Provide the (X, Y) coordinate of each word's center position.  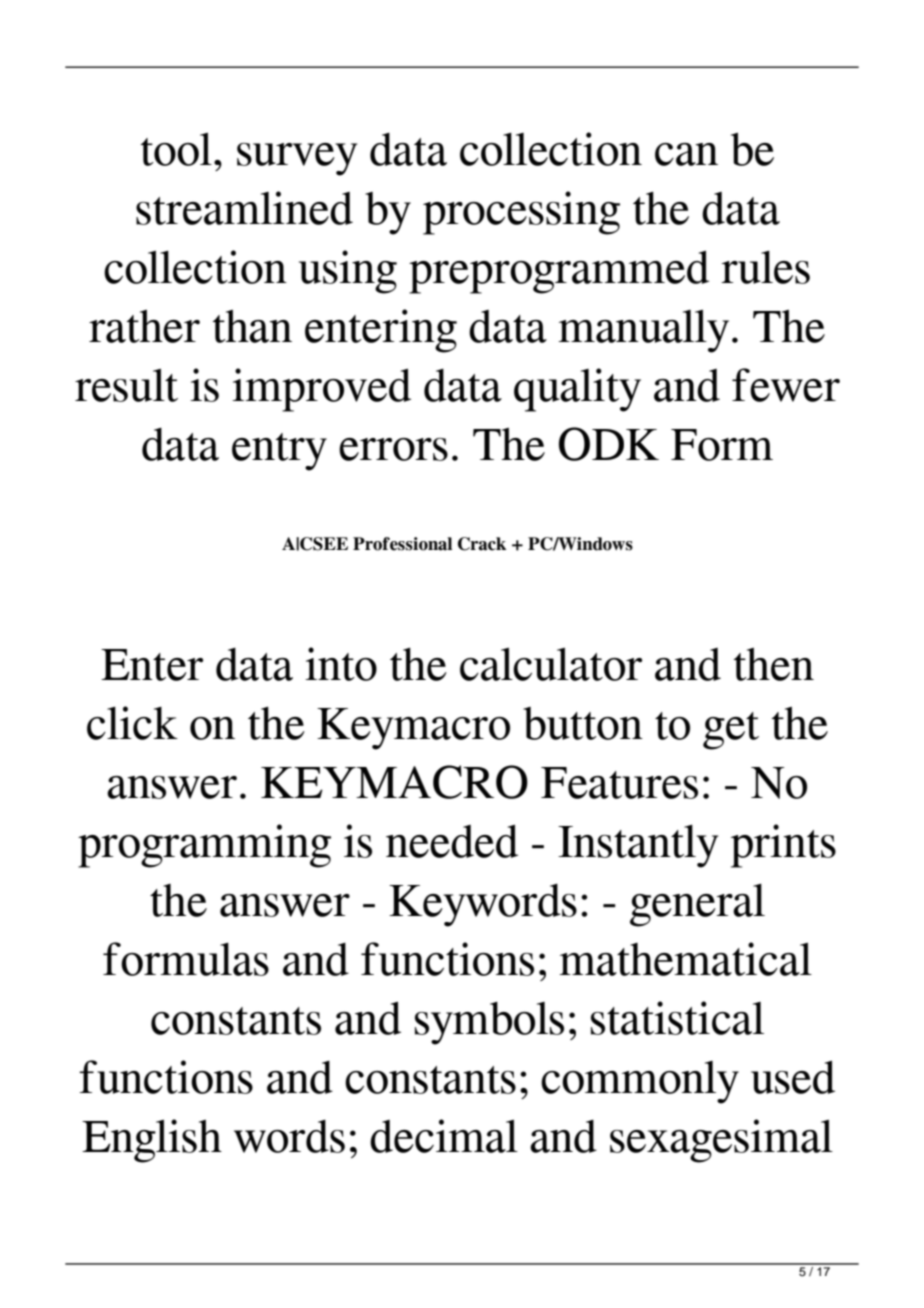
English (152, 1141)
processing (521, 213)
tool (176, 149)
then (774, 664)
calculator (551, 664)
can (686, 154)
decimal (444, 1136)
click (132, 723)
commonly (640, 1082)
